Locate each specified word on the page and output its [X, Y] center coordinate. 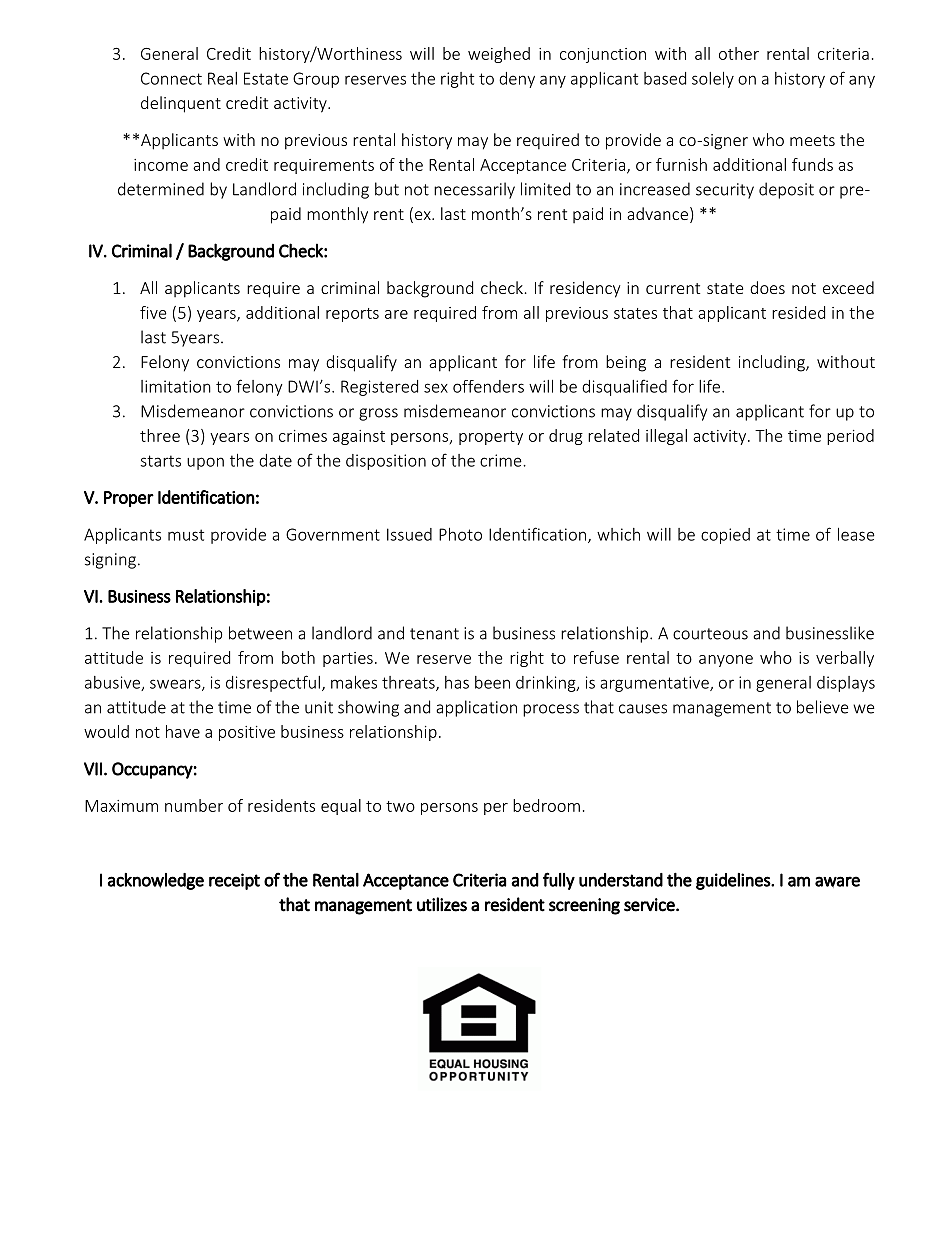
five [153, 312]
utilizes [442, 904]
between [260, 633]
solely [713, 80]
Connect [171, 78]
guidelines [734, 881]
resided [798, 312]
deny [517, 80]
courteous [710, 634]
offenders [488, 386]
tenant [434, 634]
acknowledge [156, 881]
